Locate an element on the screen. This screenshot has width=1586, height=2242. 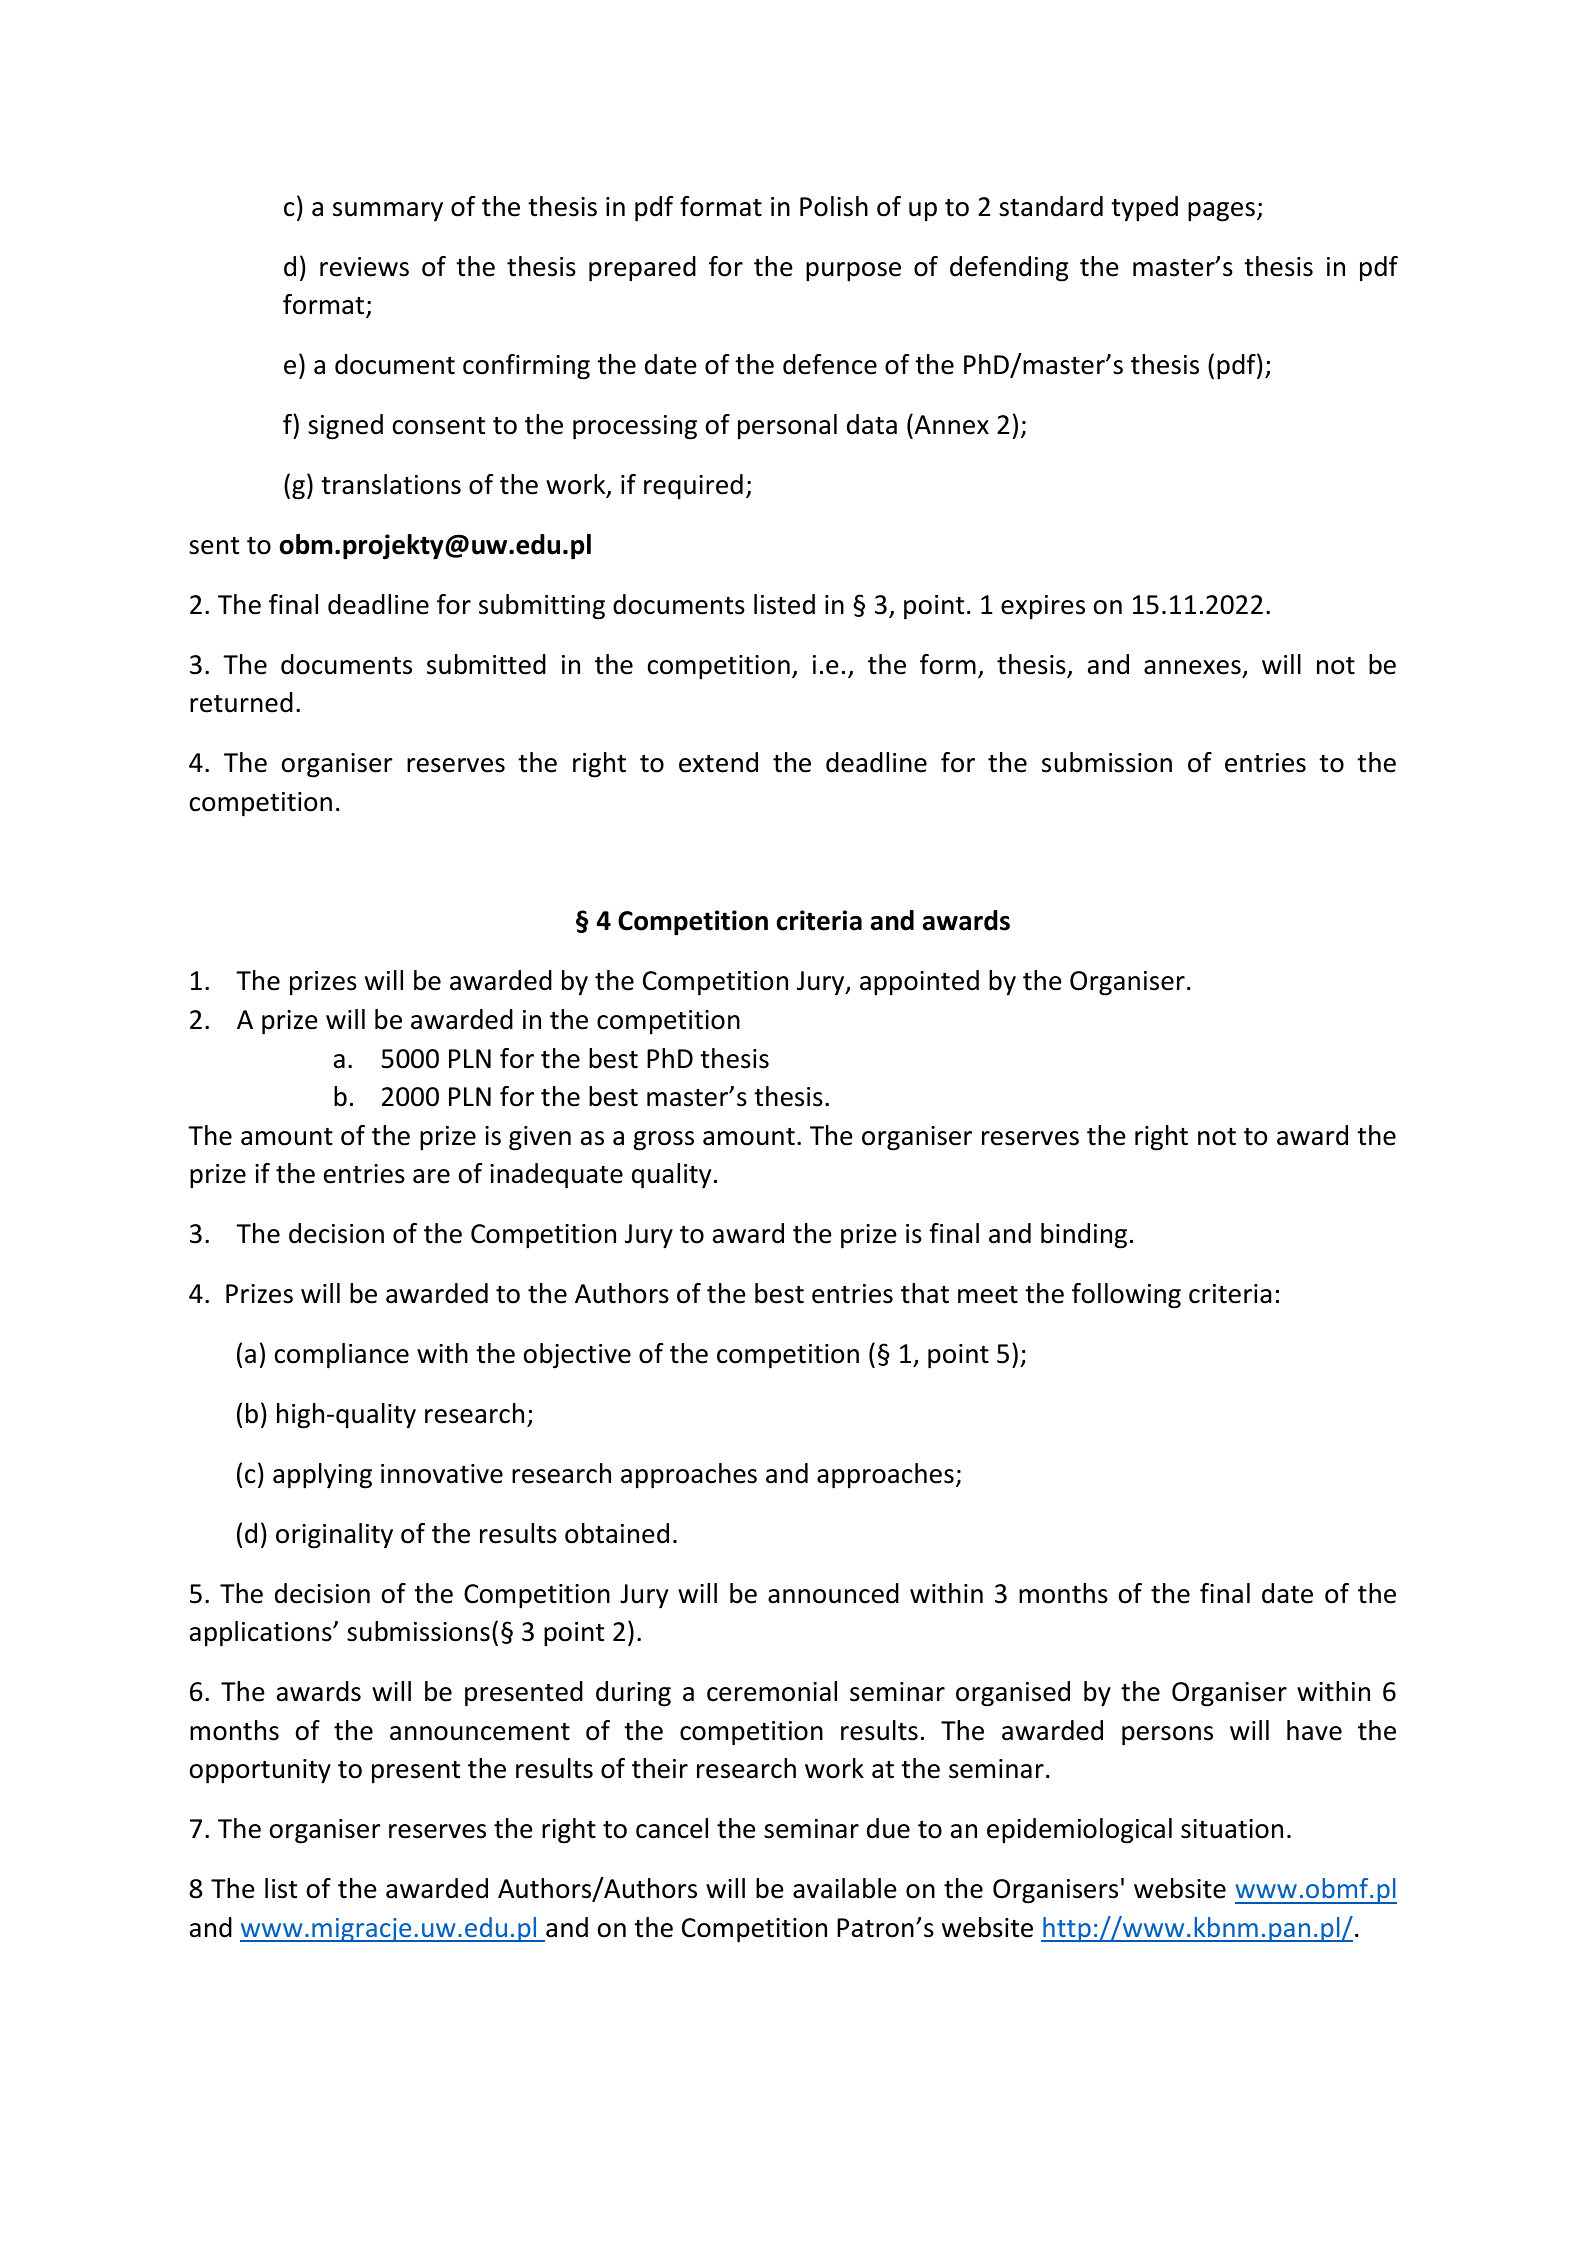
reviews is located at coordinates (364, 267).
